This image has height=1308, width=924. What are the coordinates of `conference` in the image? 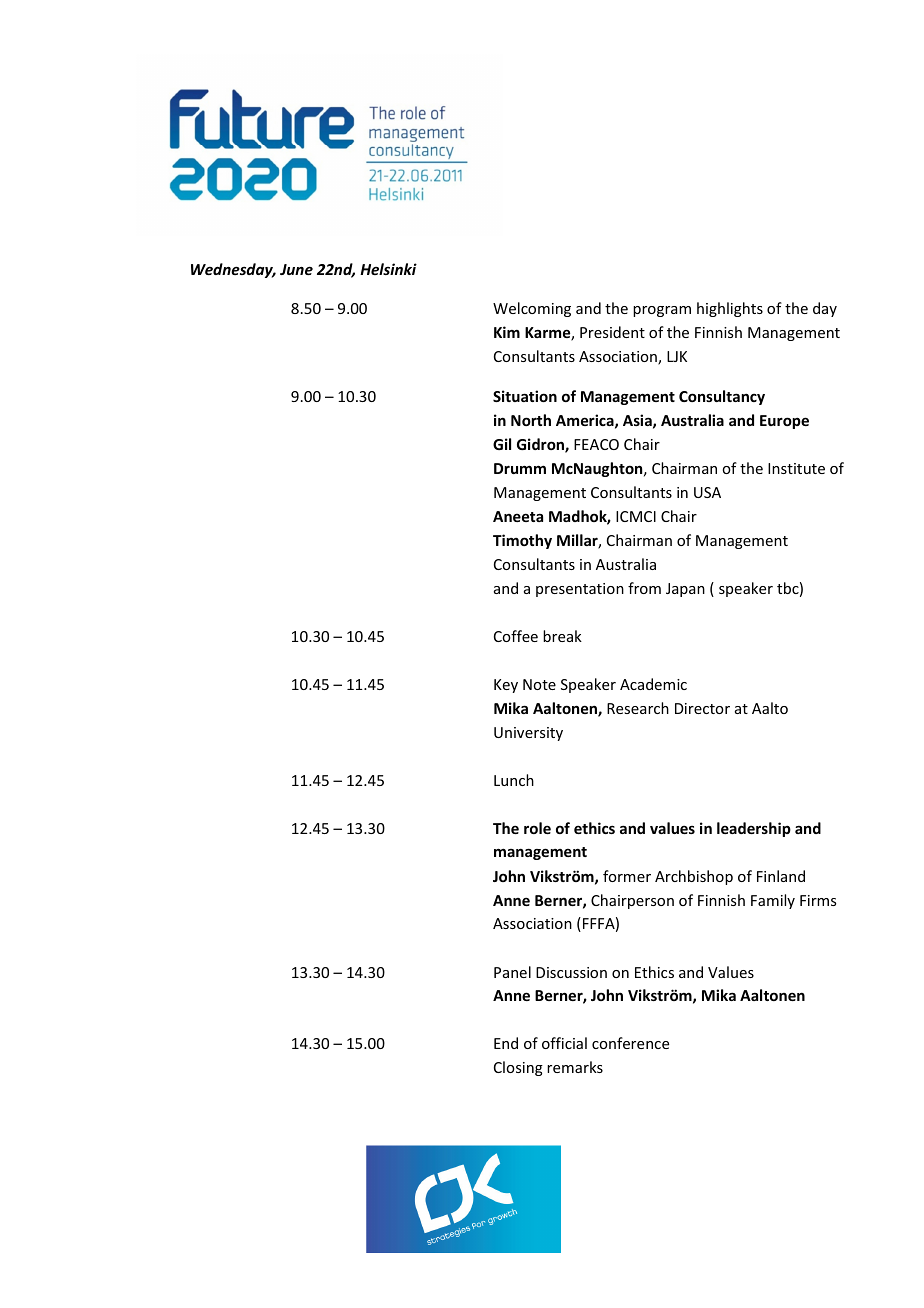 It's located at (630, 1043).
